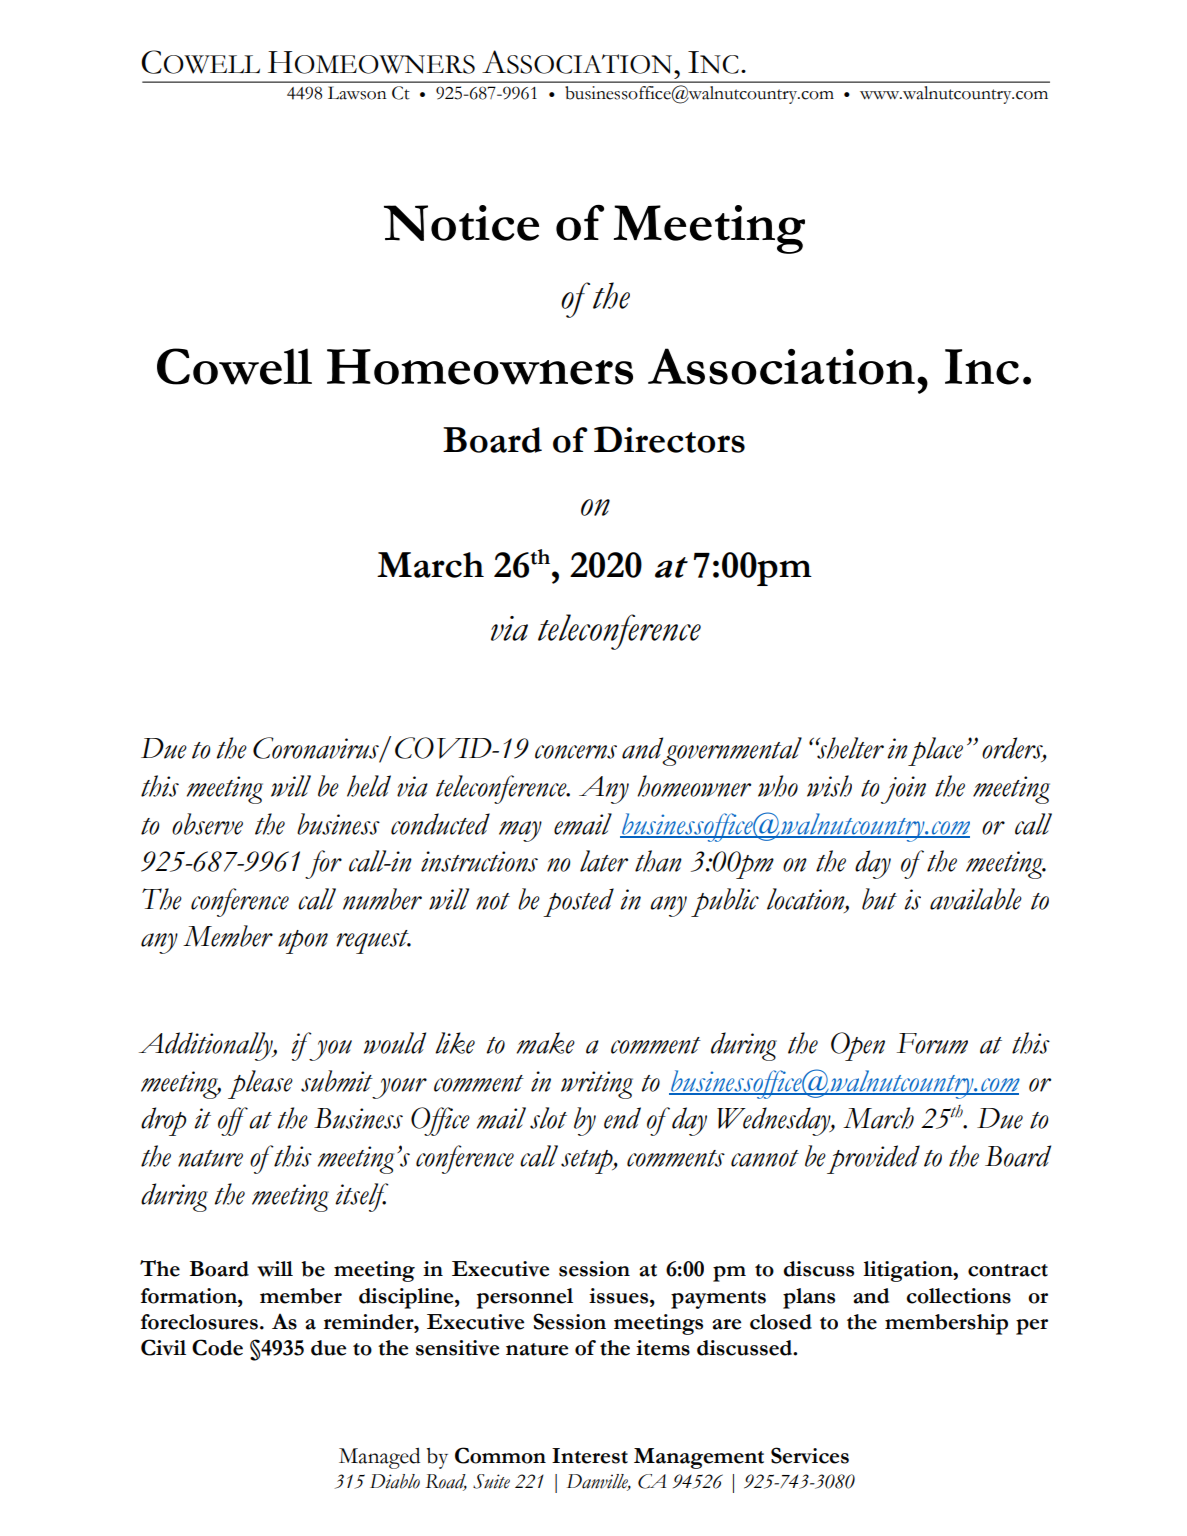 The width and height of the page is (1187, 1536). Describe the element at coordinates (576, 752) in the page. I see `concerns` at that location.
